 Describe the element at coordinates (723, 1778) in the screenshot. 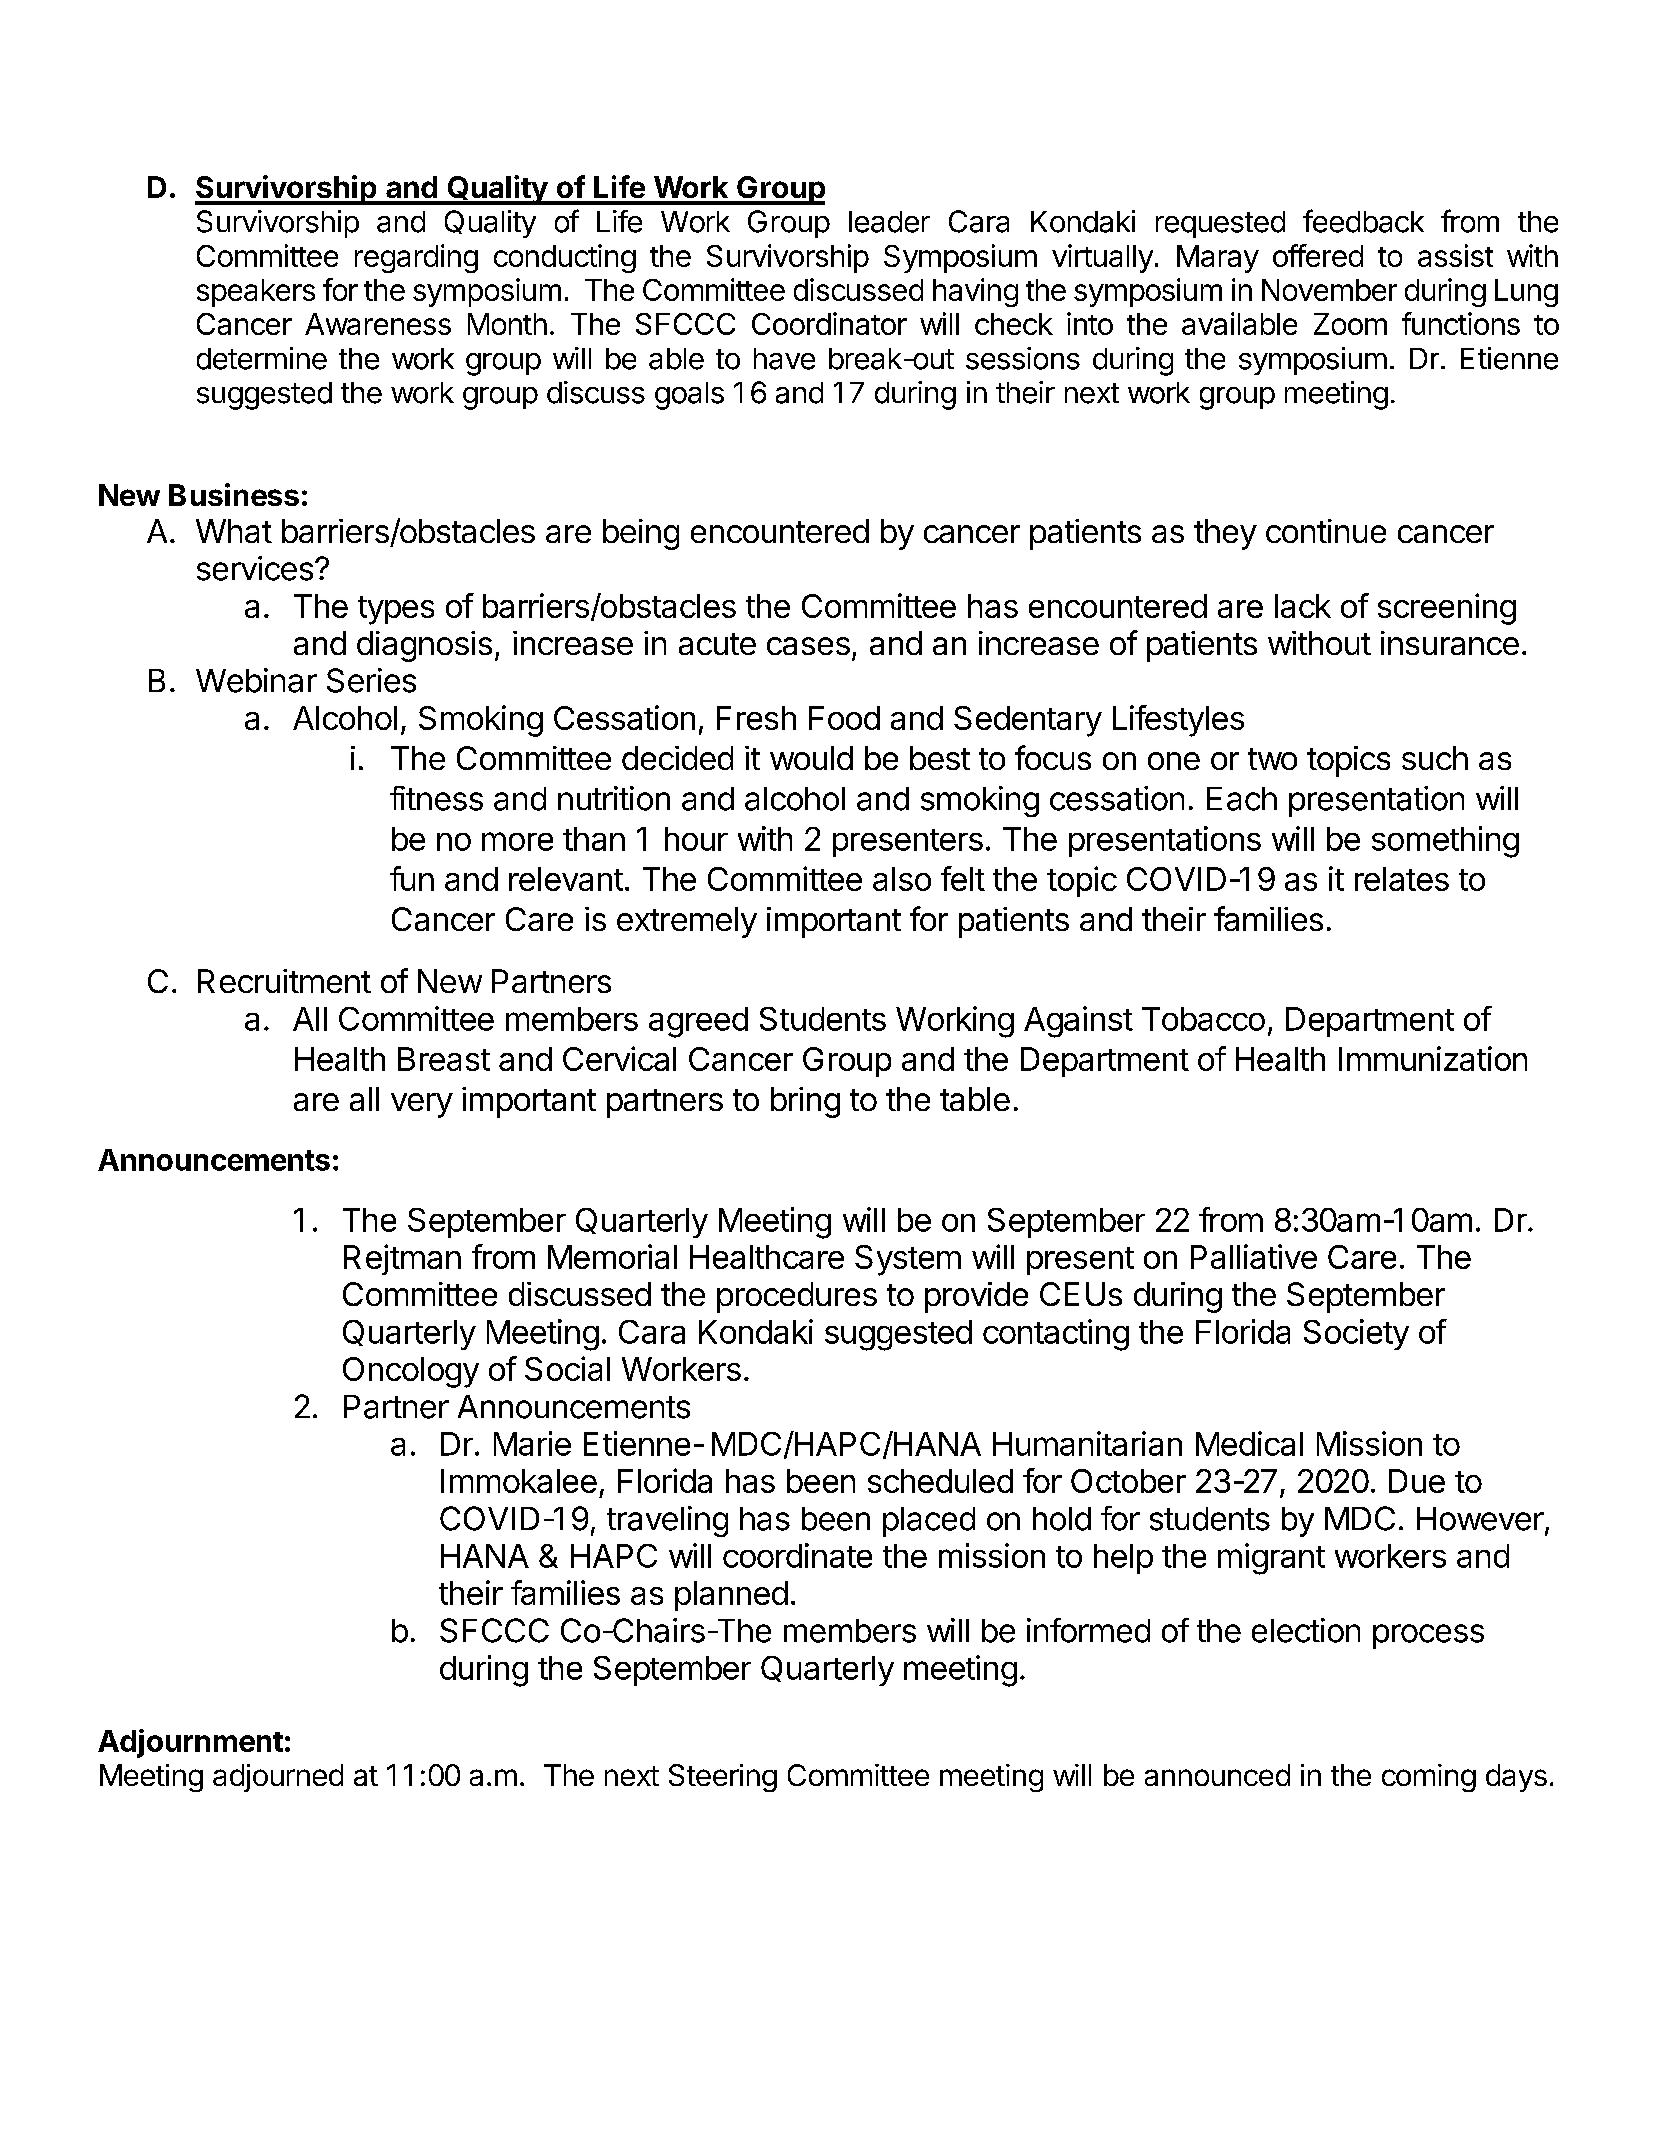

I see `Steering` at that location.
